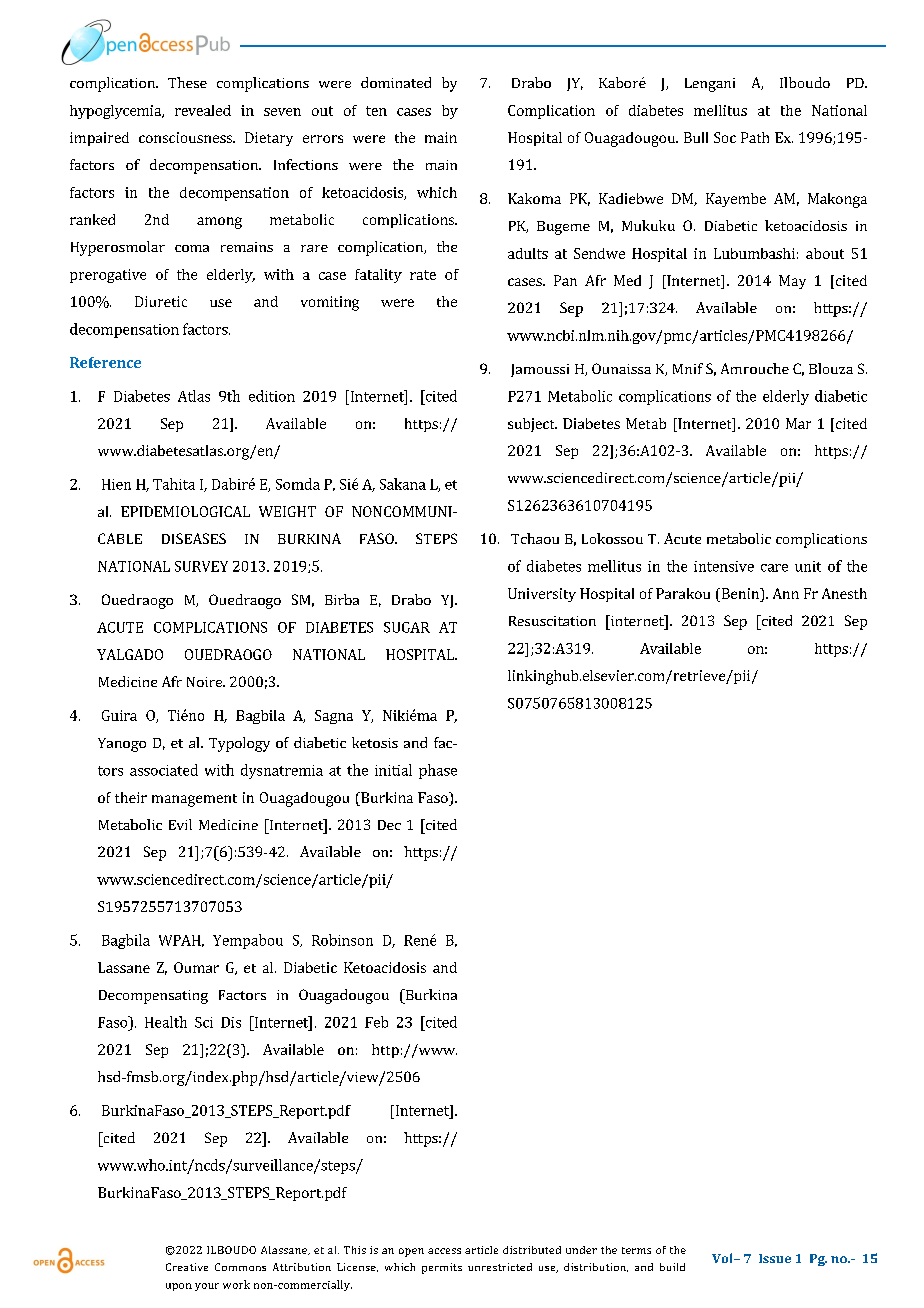  Describe the element at coordinates (206, 682) in the screenshot. I see `Noire` at that location.
